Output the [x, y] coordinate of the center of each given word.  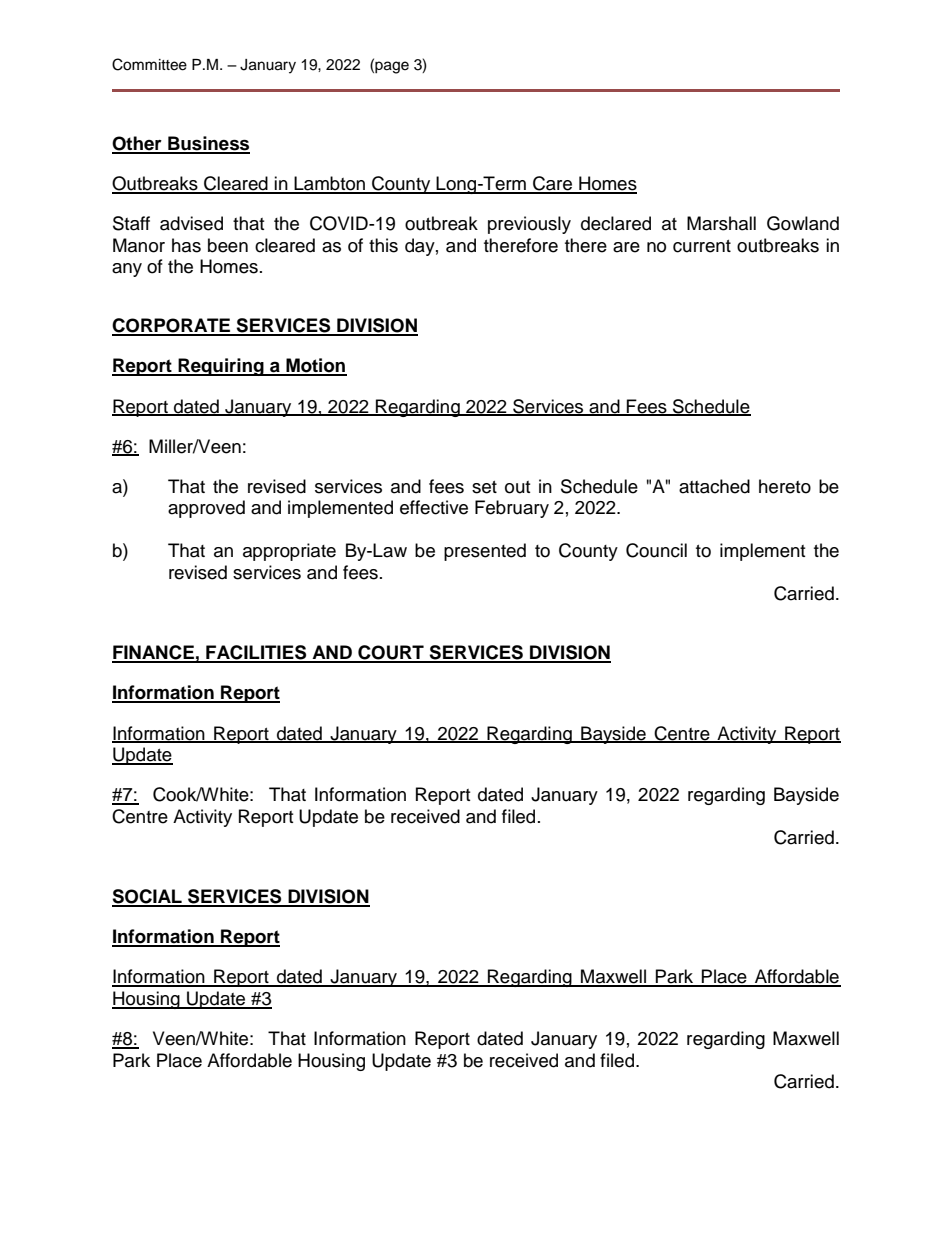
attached [714, 486]
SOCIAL [148, 897]
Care [553, 184]
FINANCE [154, 653]
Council [656, 550]
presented [485, 552]
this [383, 245]
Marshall [721, 223]
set [484, 487]
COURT [391, 653]
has [186, 245]
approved [206, 509]
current [702, 246]
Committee [149, 64]
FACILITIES [256, 653]
